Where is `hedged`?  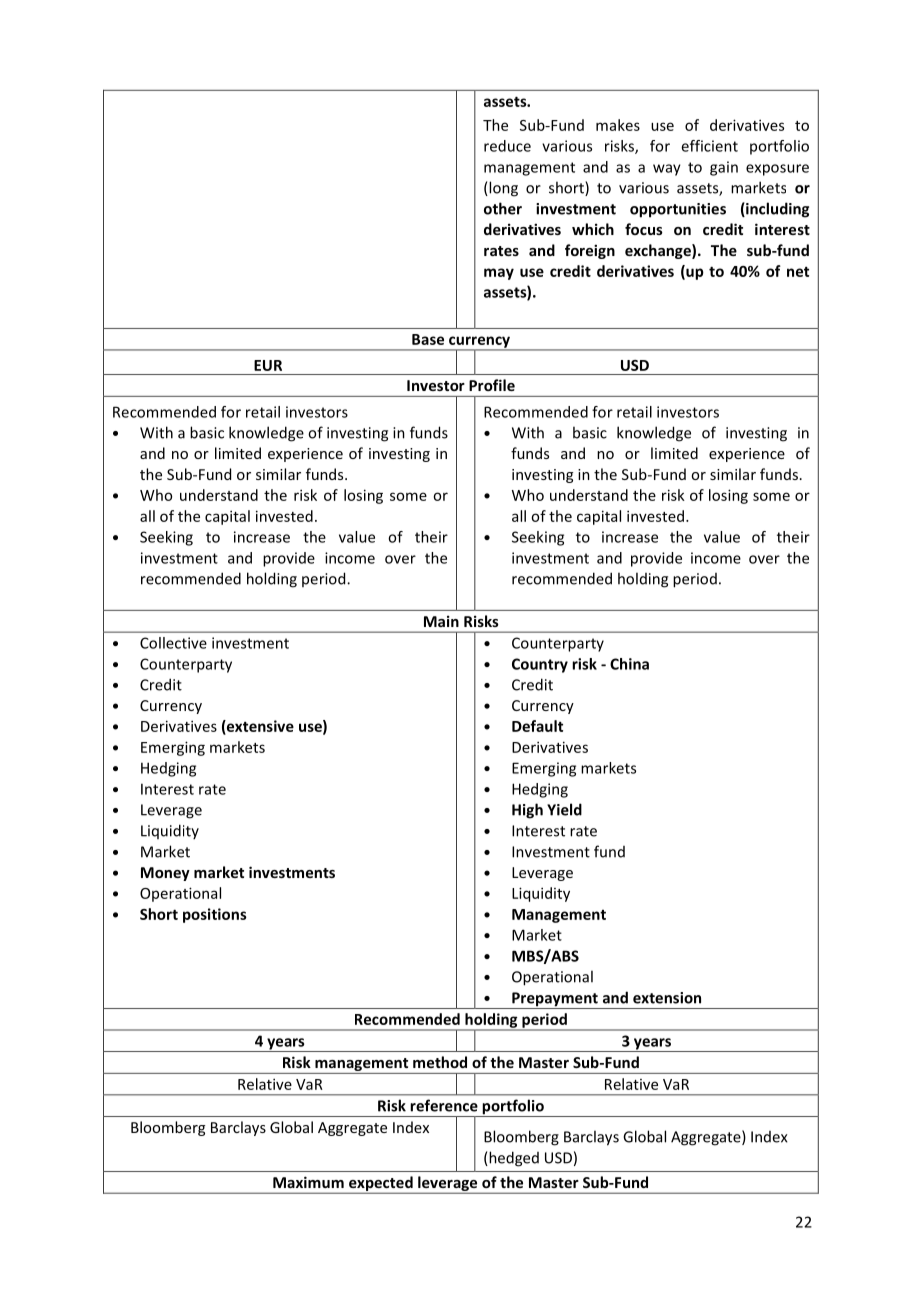
hedged is located at coordinates (513, 1159).
